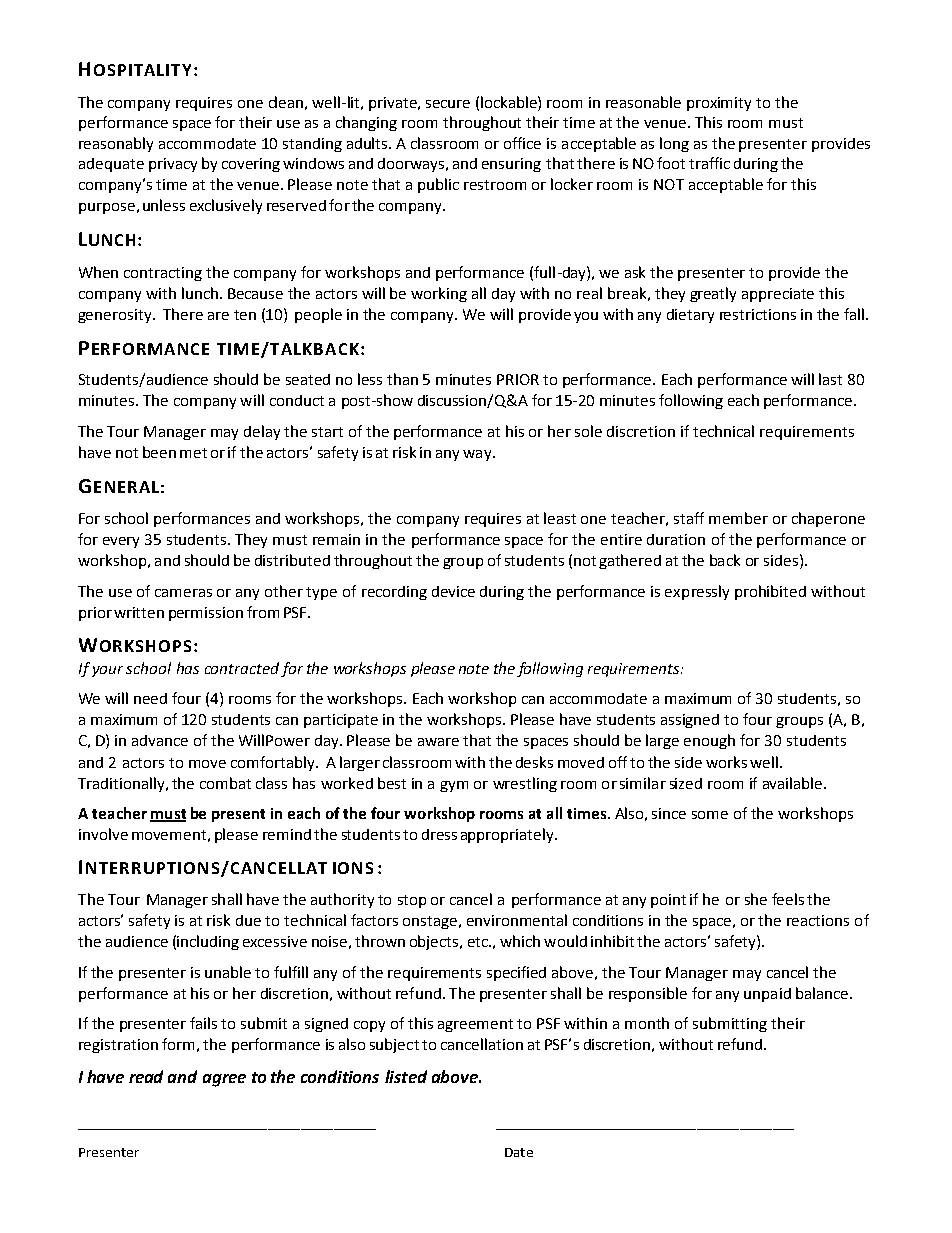 The width and height of the screenshot is (952, 1233). What do you see at coordinates (719, 104) in the screenshot?
I see `proximity` at bounding box center [719, 104].
